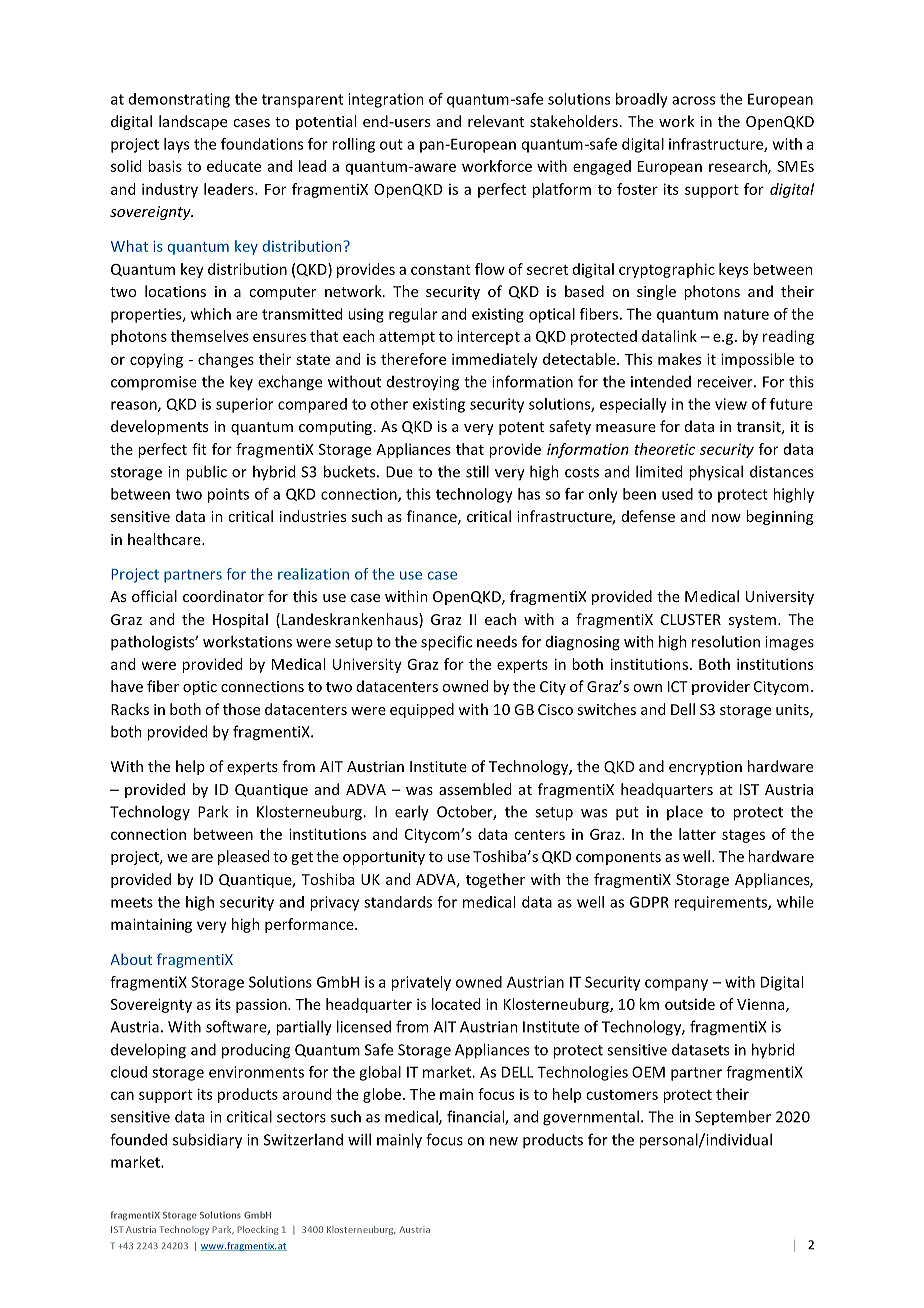  What do you see at coordinates (207, 1141) in the screenshot?
I see `subsidiary` at bounding box center [207, 1141].
